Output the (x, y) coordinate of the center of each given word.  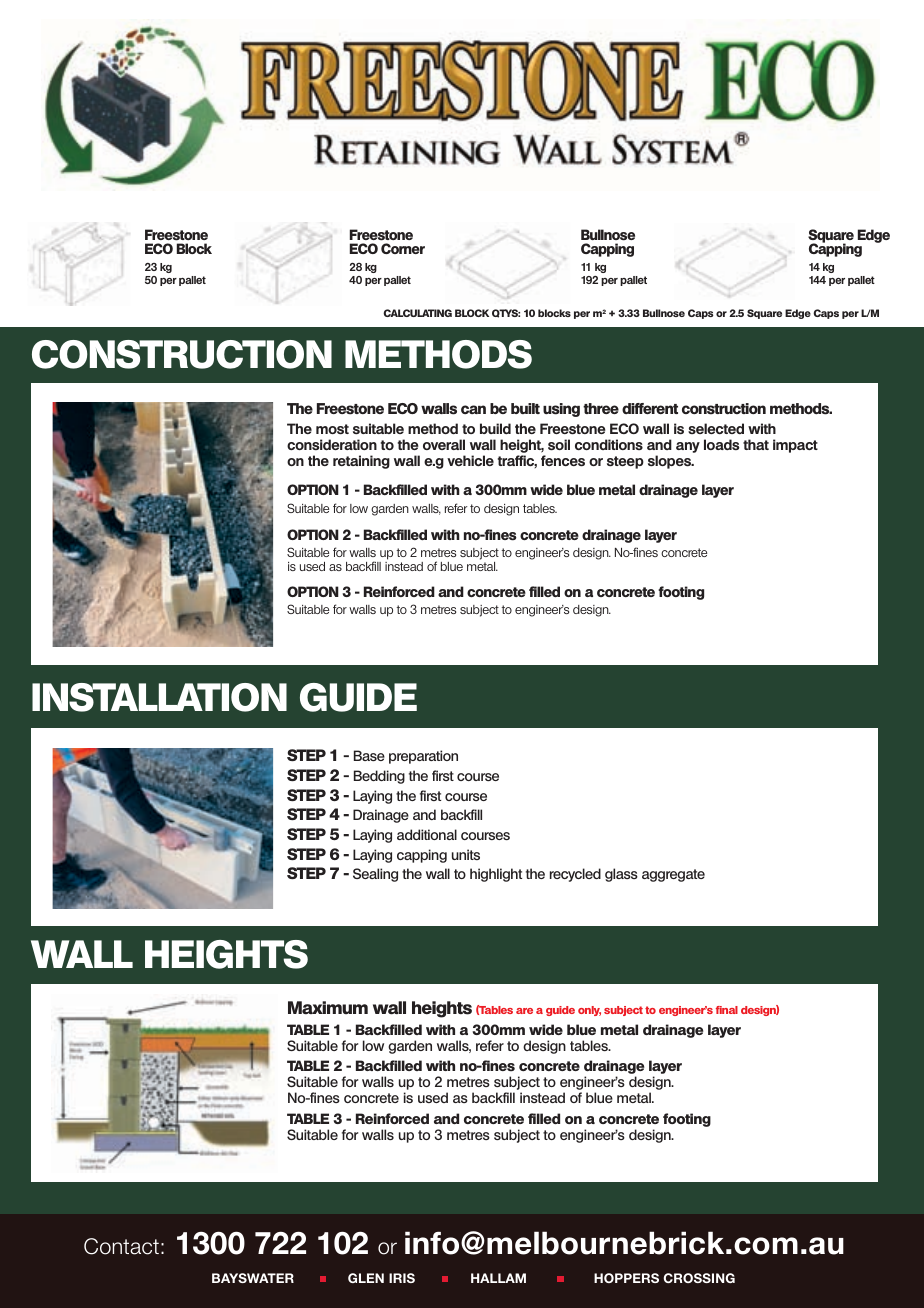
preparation (423, 757)
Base (369, 755)
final (727, 1010)
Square (831, 237)
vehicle (470, 460)
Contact (121, 1246)
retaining (361, 462)
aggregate (673, 875)
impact (795, 446)
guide (560, 1011)
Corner (403, 248)
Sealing (375, 875)
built (525, 408)
